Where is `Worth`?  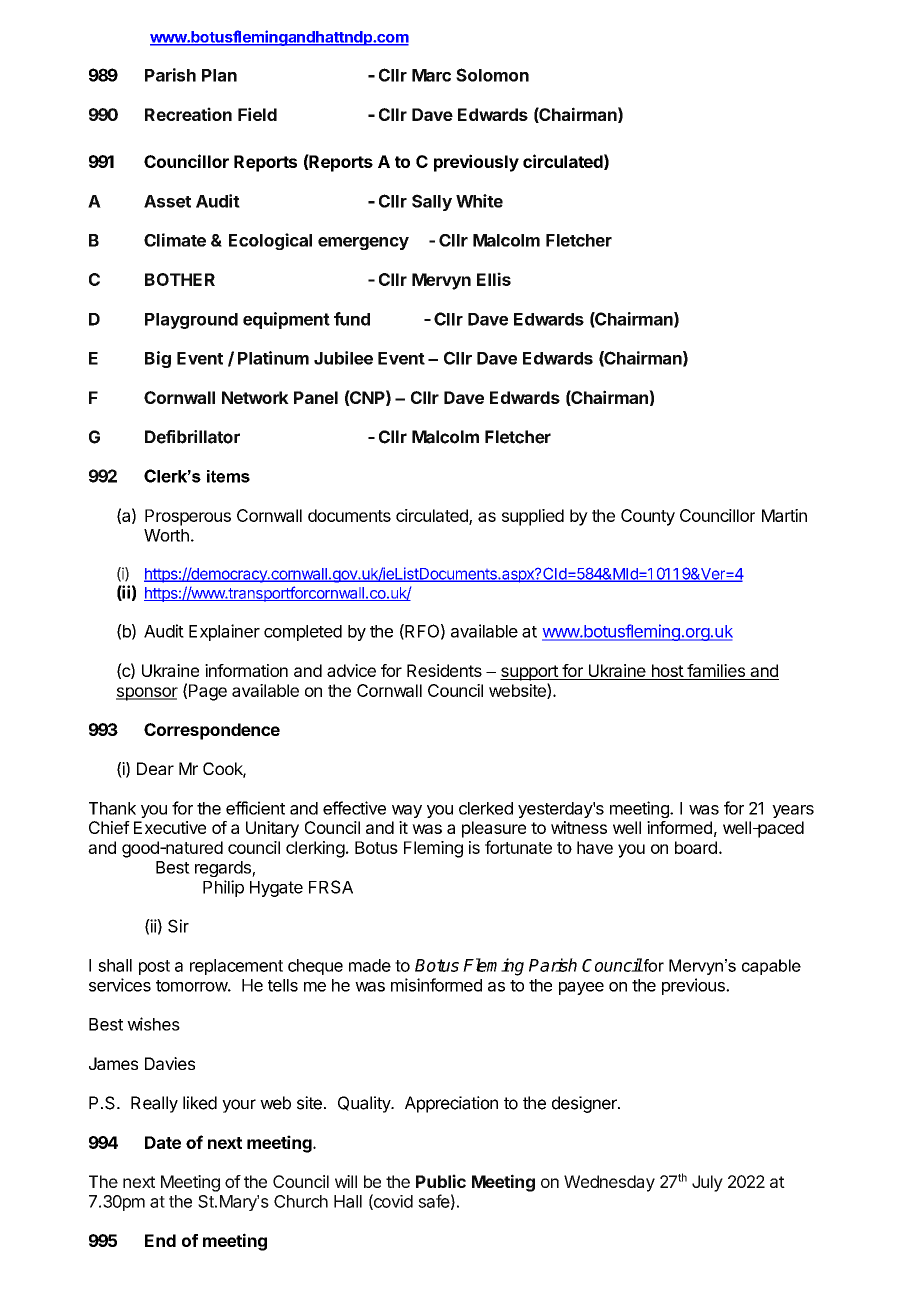
Worth is located at coordinates (166, 535).
